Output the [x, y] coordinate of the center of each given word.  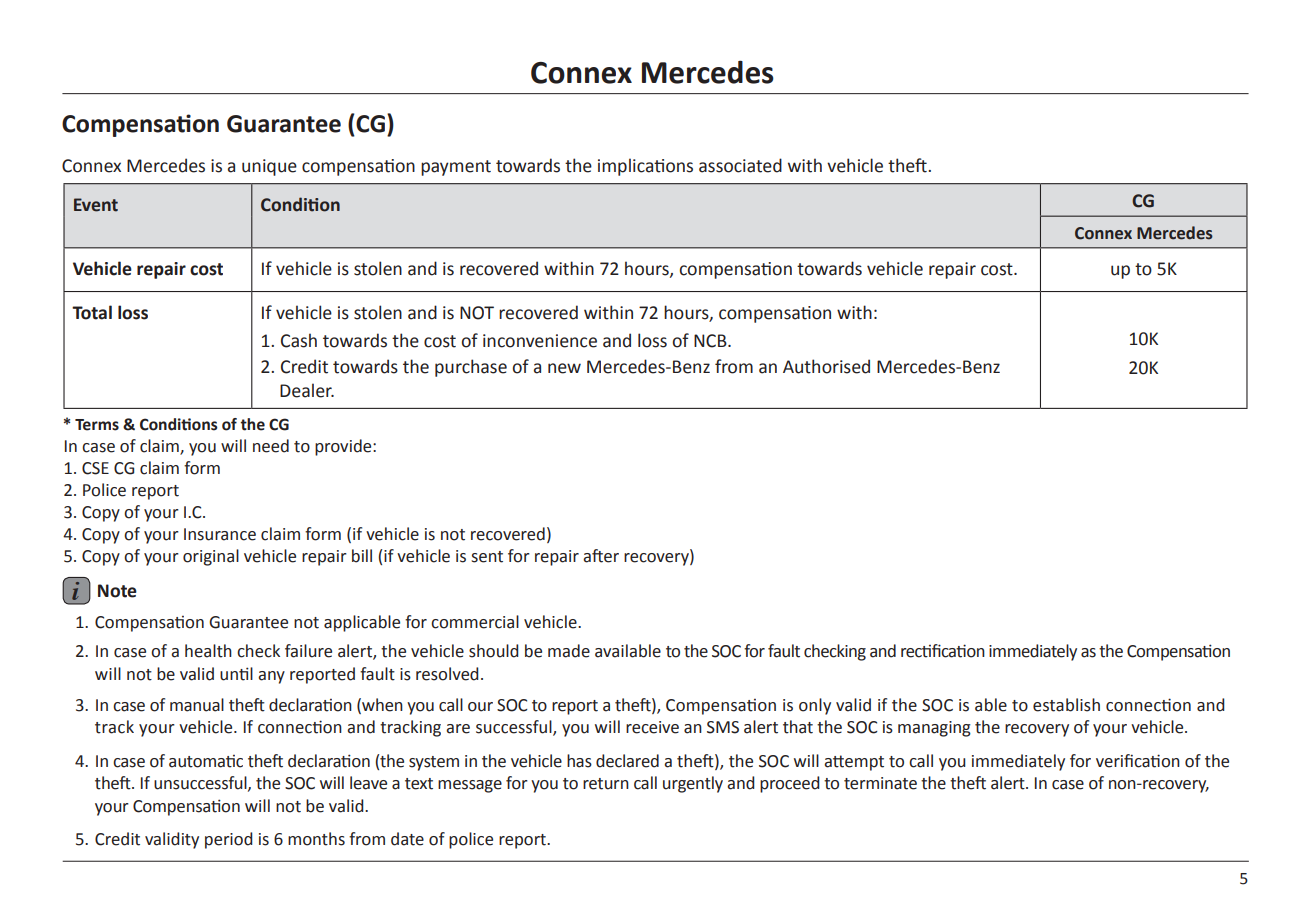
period [229, 840]
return [606, 784]
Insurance [220, 534]
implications [645, 167]
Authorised [826, 366]
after [601, 556]
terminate [880, 783]
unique [269, 167]
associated [740, 165]
